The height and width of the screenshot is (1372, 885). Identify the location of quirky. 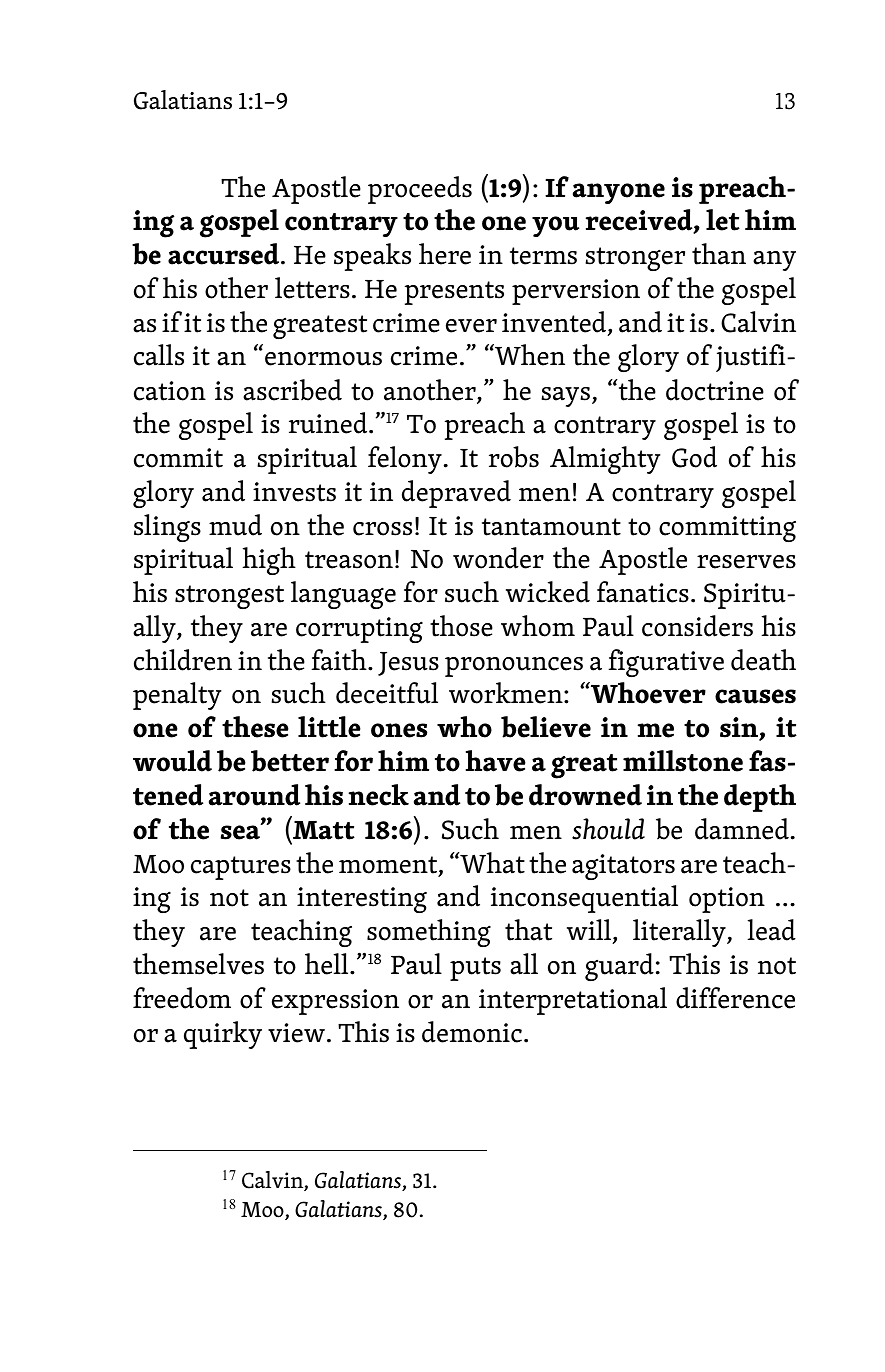
(223, 1035).
